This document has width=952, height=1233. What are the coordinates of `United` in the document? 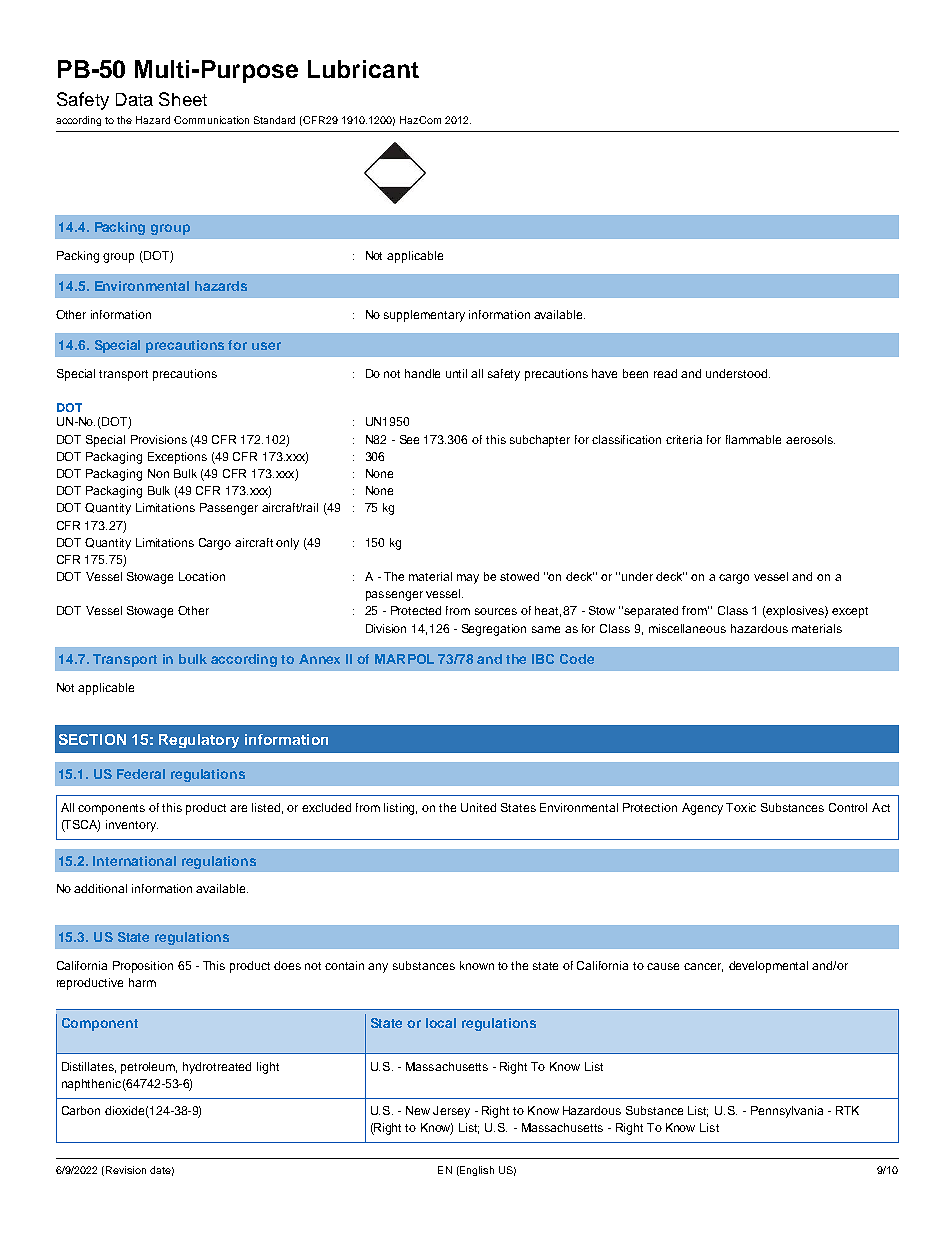 It's located at (478, 807).
